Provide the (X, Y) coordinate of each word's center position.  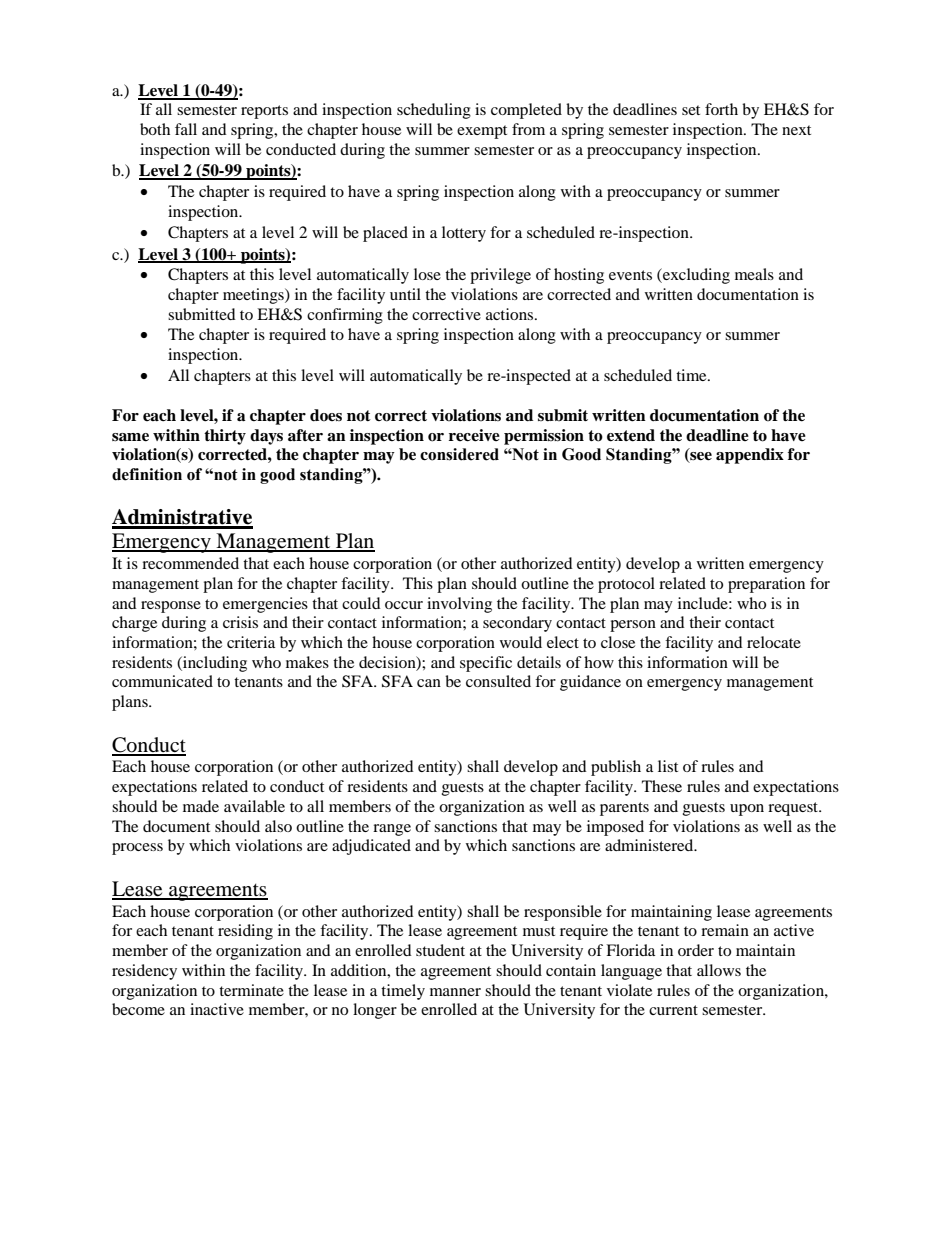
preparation (766, 585)
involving (459, 605)
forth (721, 109)
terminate (251, 990)
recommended (190, 563)
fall (186, 129)
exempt (482, 132)
